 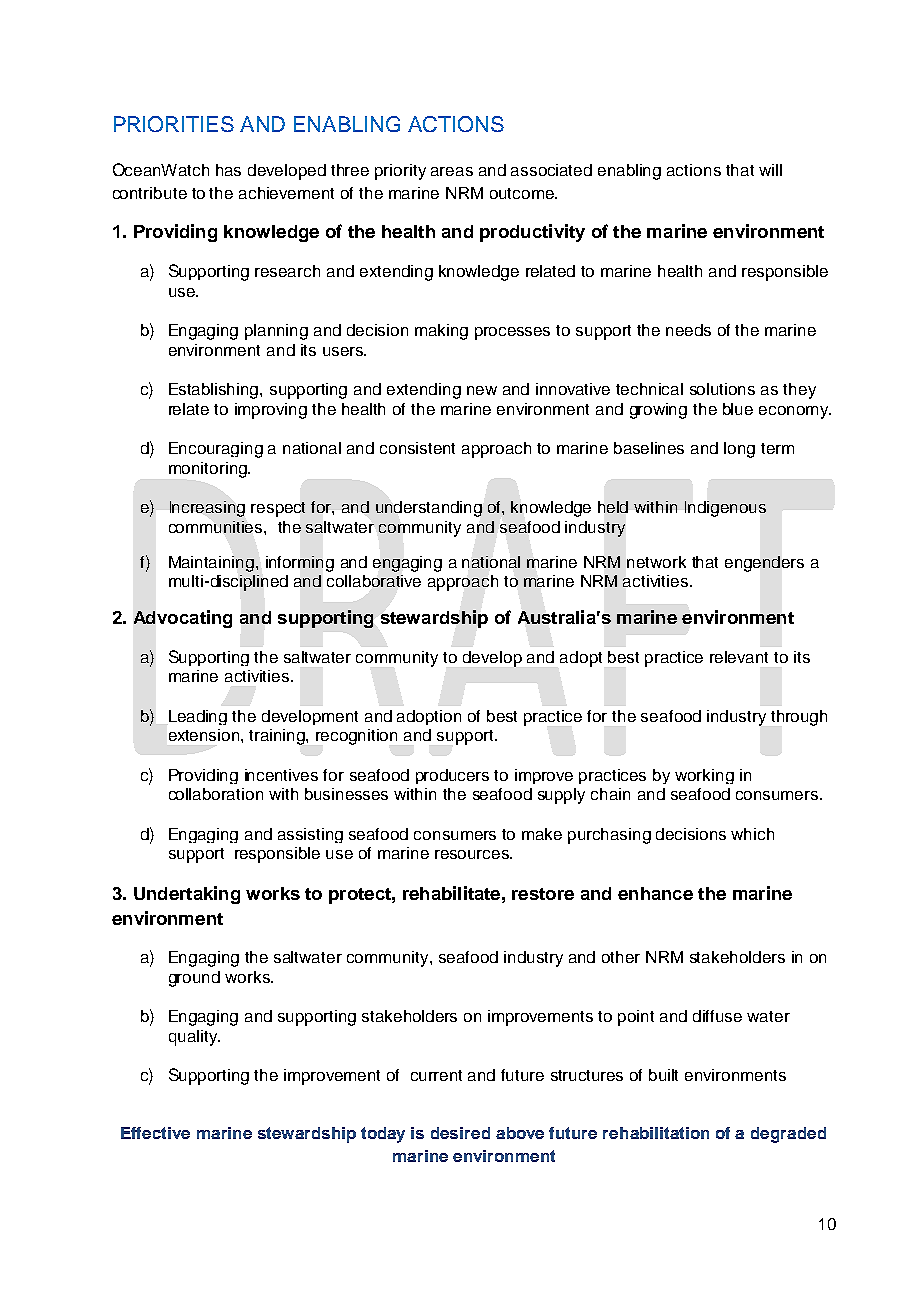 I want to click on Effective, so click(x=155, y=1133).
